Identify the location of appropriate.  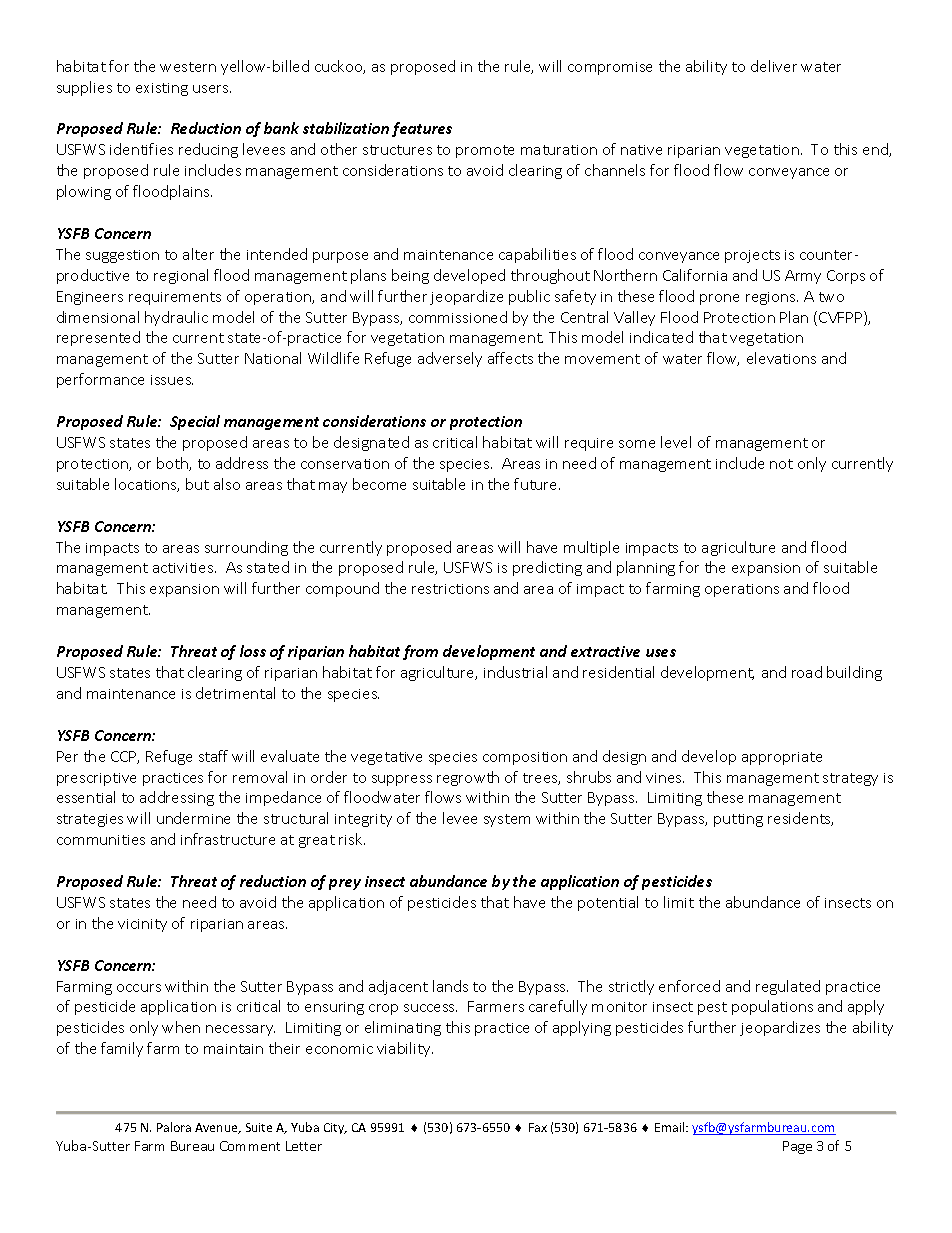
(782, 758).
